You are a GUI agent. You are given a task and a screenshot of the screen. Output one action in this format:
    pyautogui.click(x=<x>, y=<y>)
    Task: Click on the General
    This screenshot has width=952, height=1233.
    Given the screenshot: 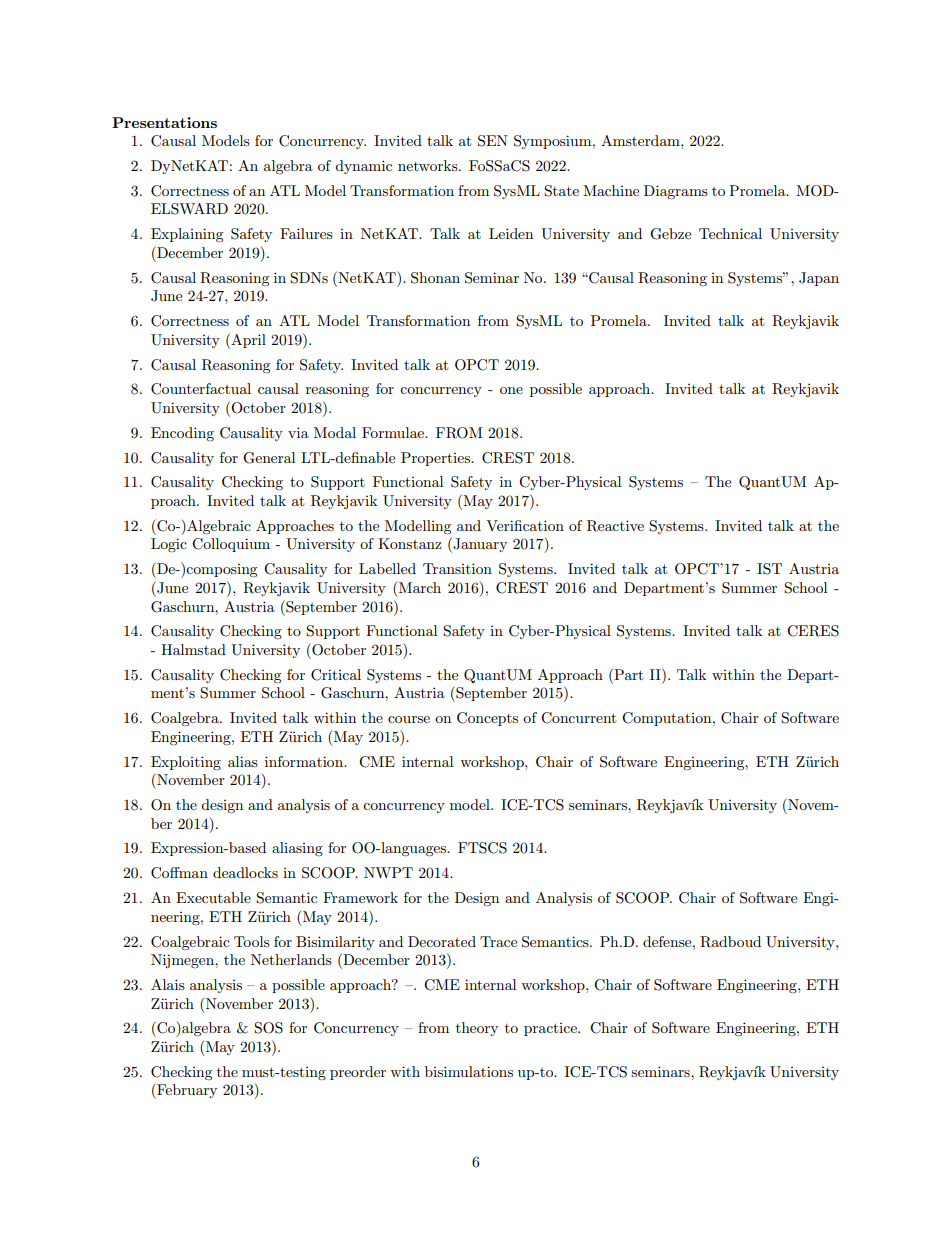 What is the action you would take?
    pyautogui.click(x=269, y=458)
